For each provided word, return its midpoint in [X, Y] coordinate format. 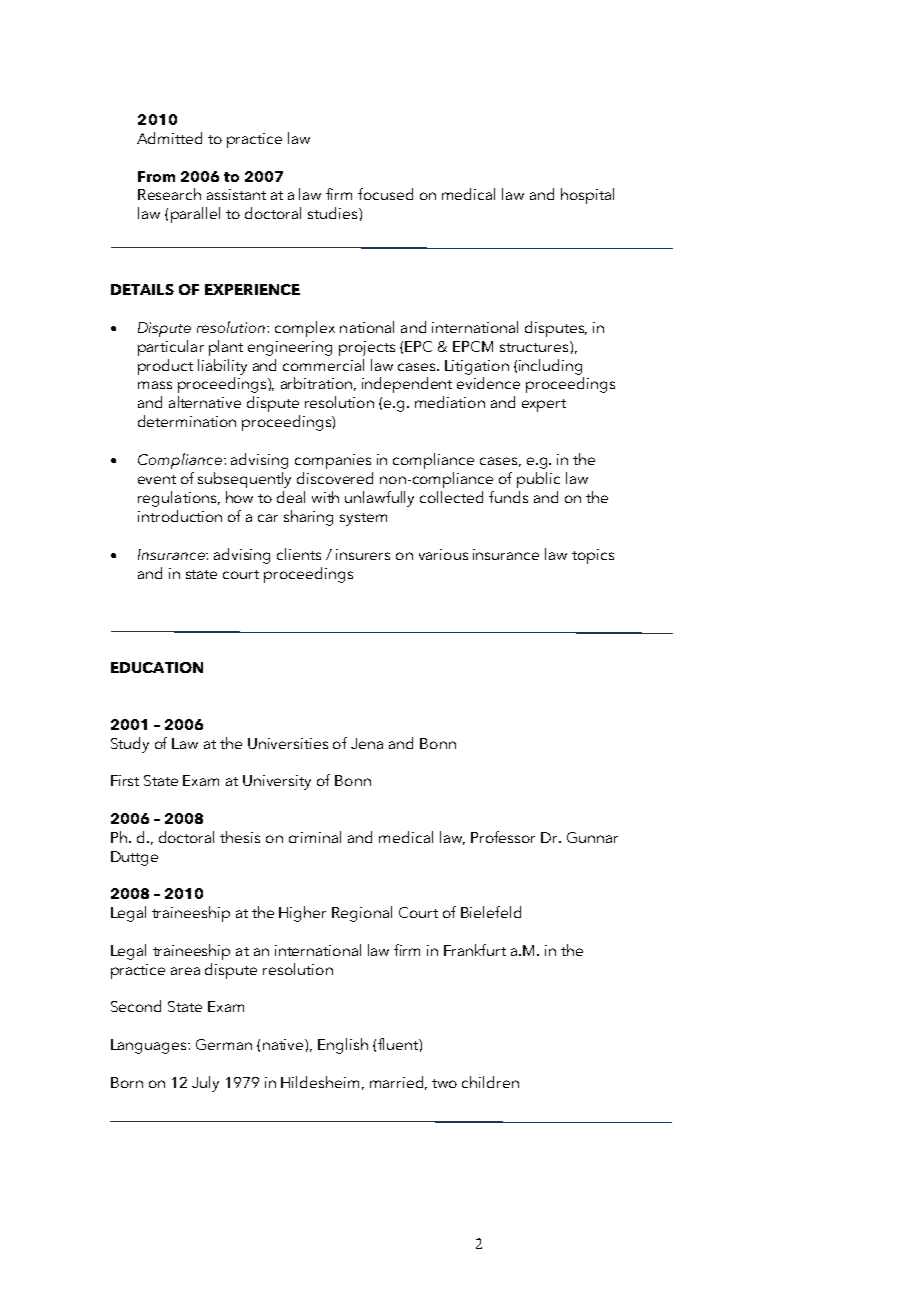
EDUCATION [157, 667]
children [490, 1082]
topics [593, 556]
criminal [315, 837]
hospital [587, 196]
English [343, 1046]
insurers [363, 554]
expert [544, 405]
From [156, 176]
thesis [240, 837]
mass [155, 385]
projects [367, 348]
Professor [503, 837]
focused [385, 194]
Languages [150, 1046]
